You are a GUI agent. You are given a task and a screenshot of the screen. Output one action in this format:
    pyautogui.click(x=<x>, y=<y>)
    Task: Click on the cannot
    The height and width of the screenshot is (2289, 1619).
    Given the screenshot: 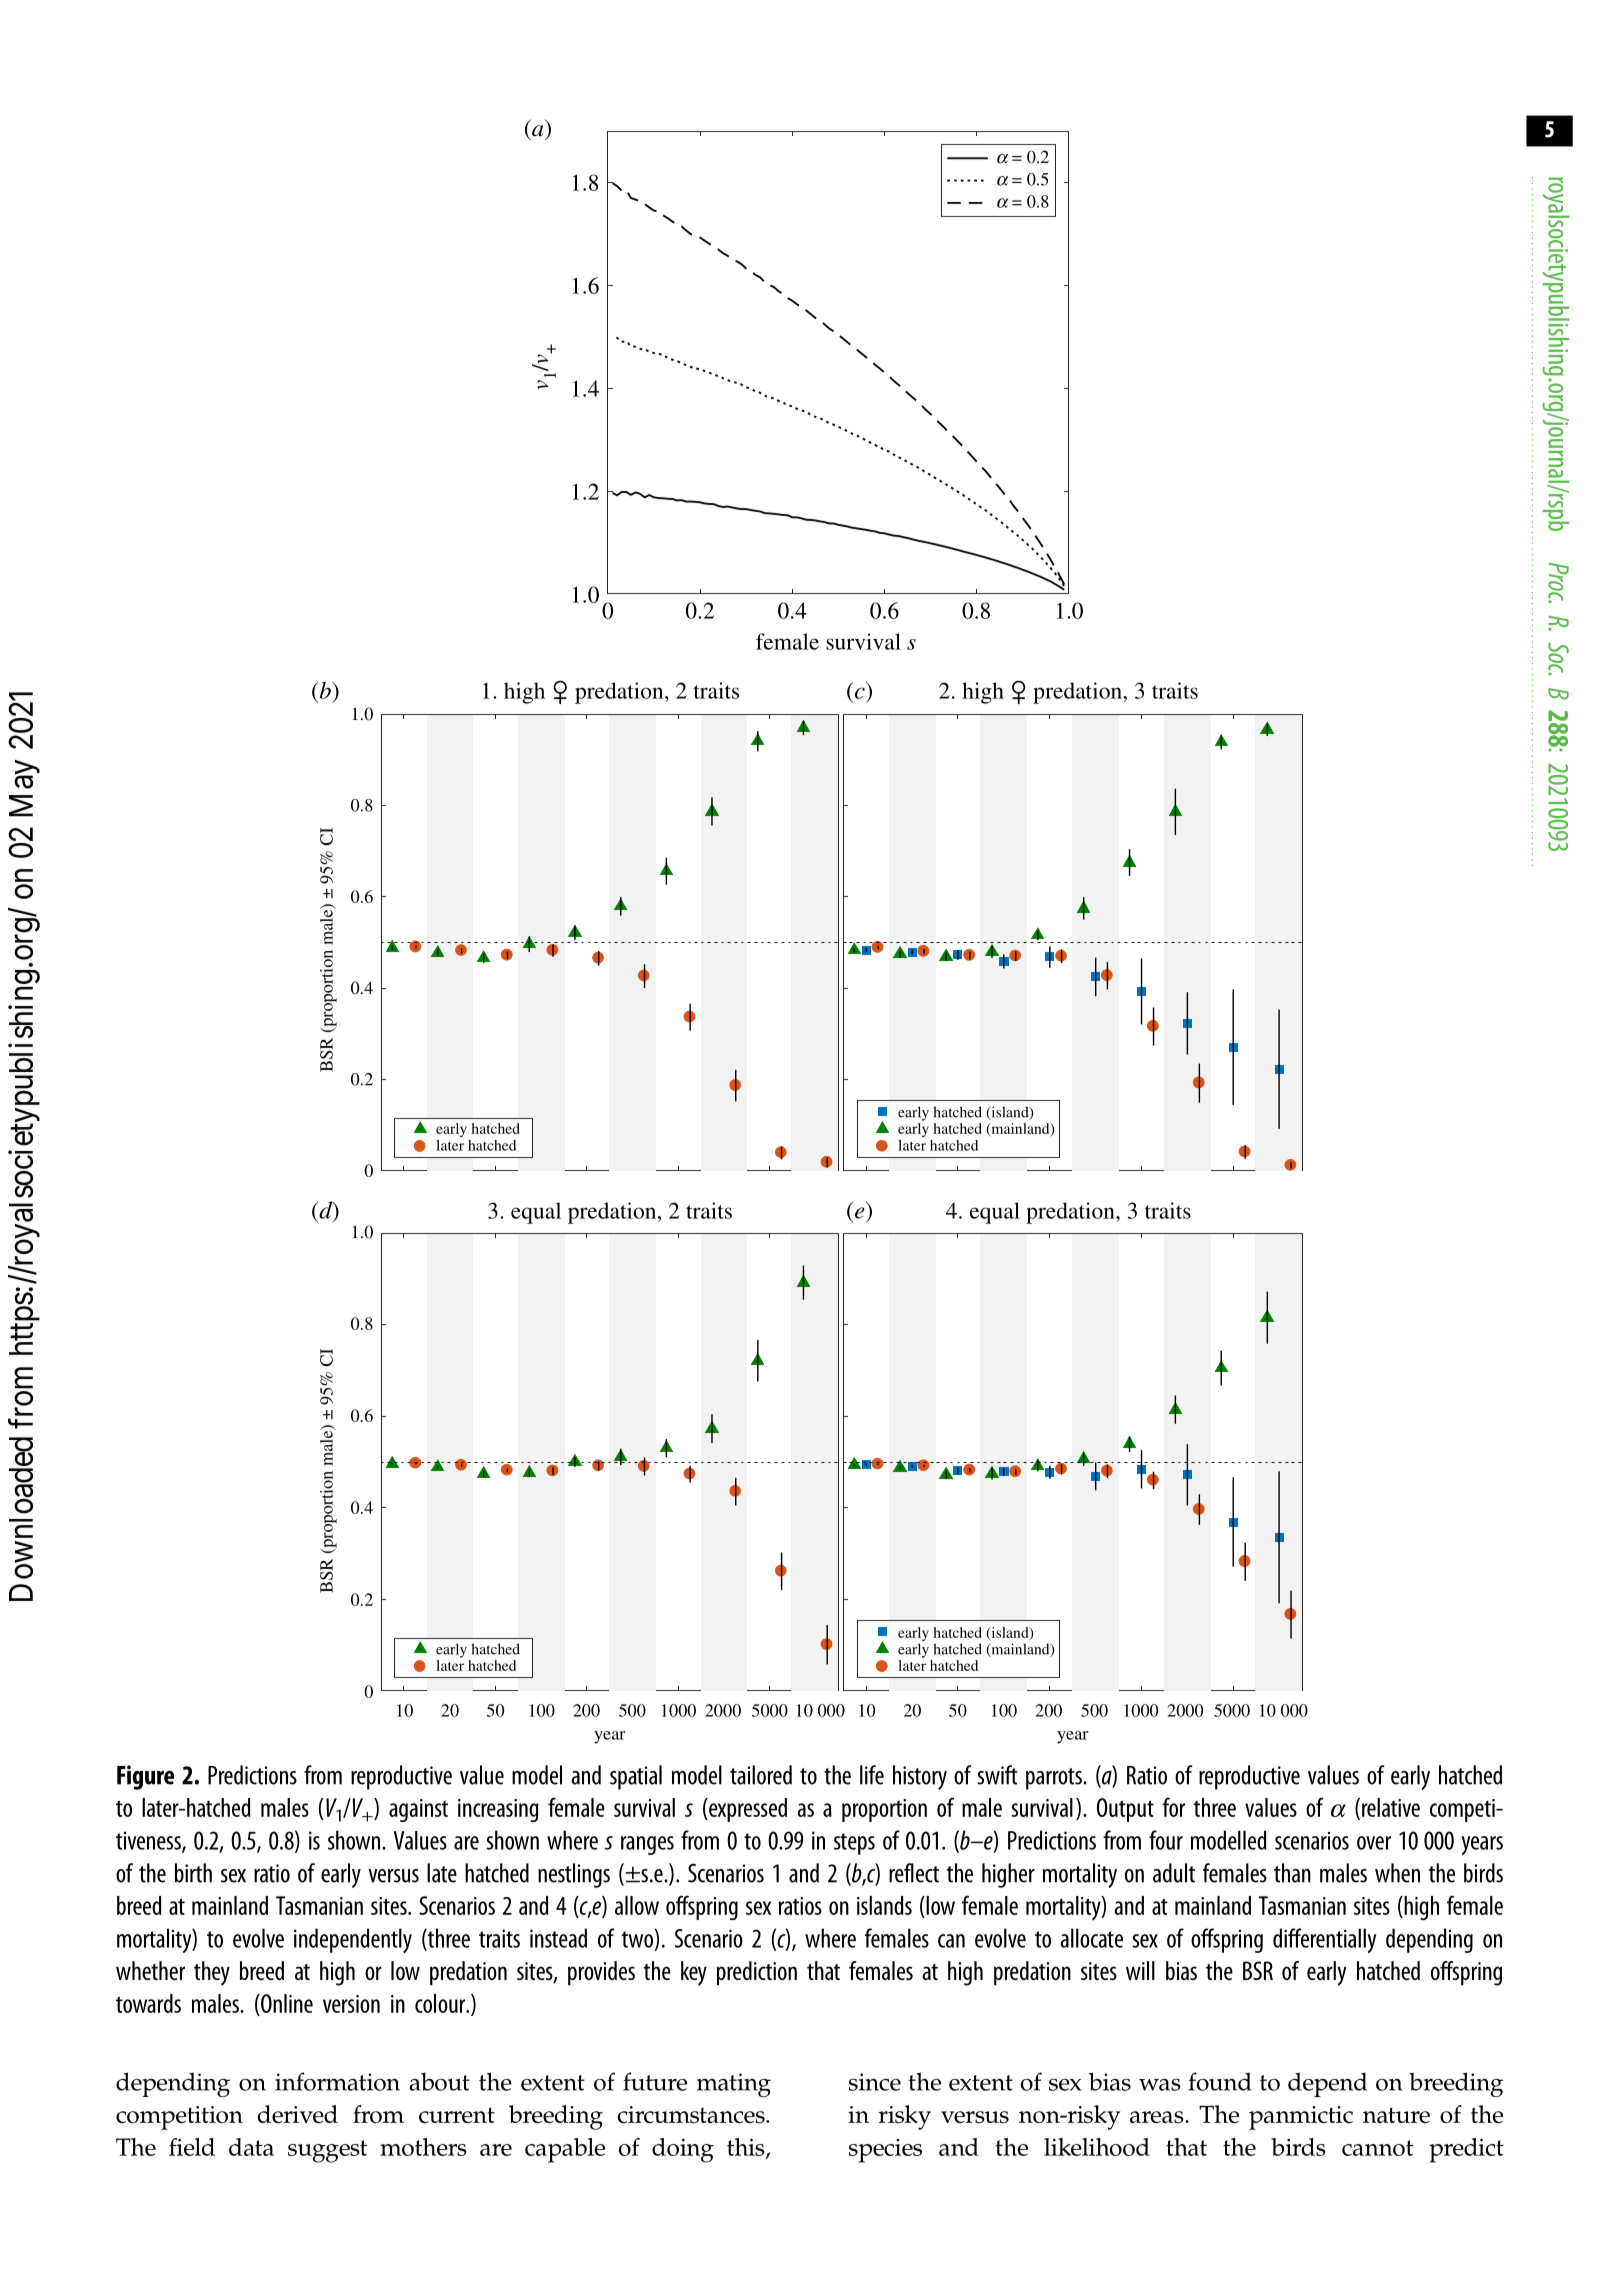 What is the action you would take?
    pyautogui.click(x=1377, y=2148)
